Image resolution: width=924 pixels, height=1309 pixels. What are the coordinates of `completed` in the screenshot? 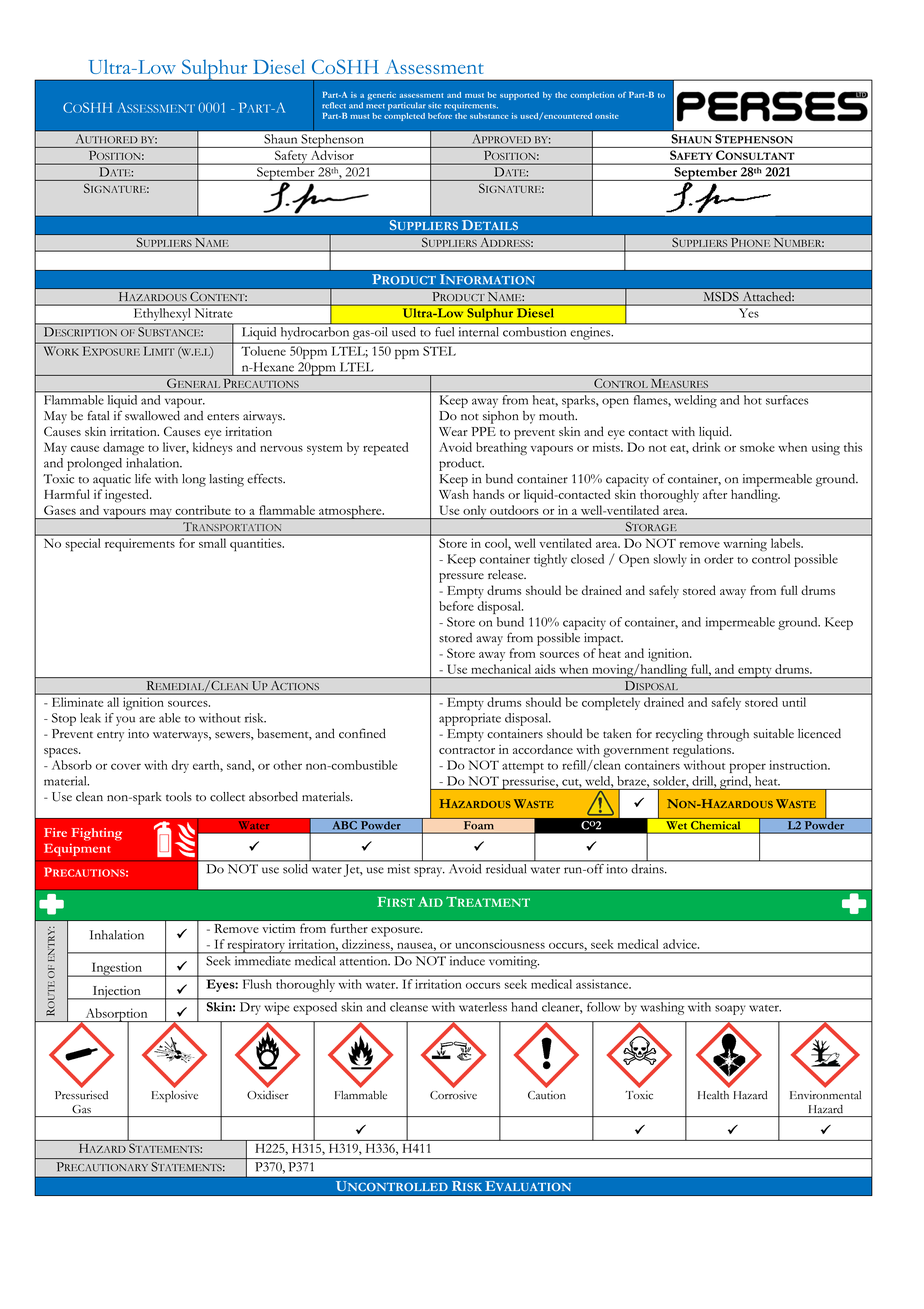 It's located at (404, 115).
